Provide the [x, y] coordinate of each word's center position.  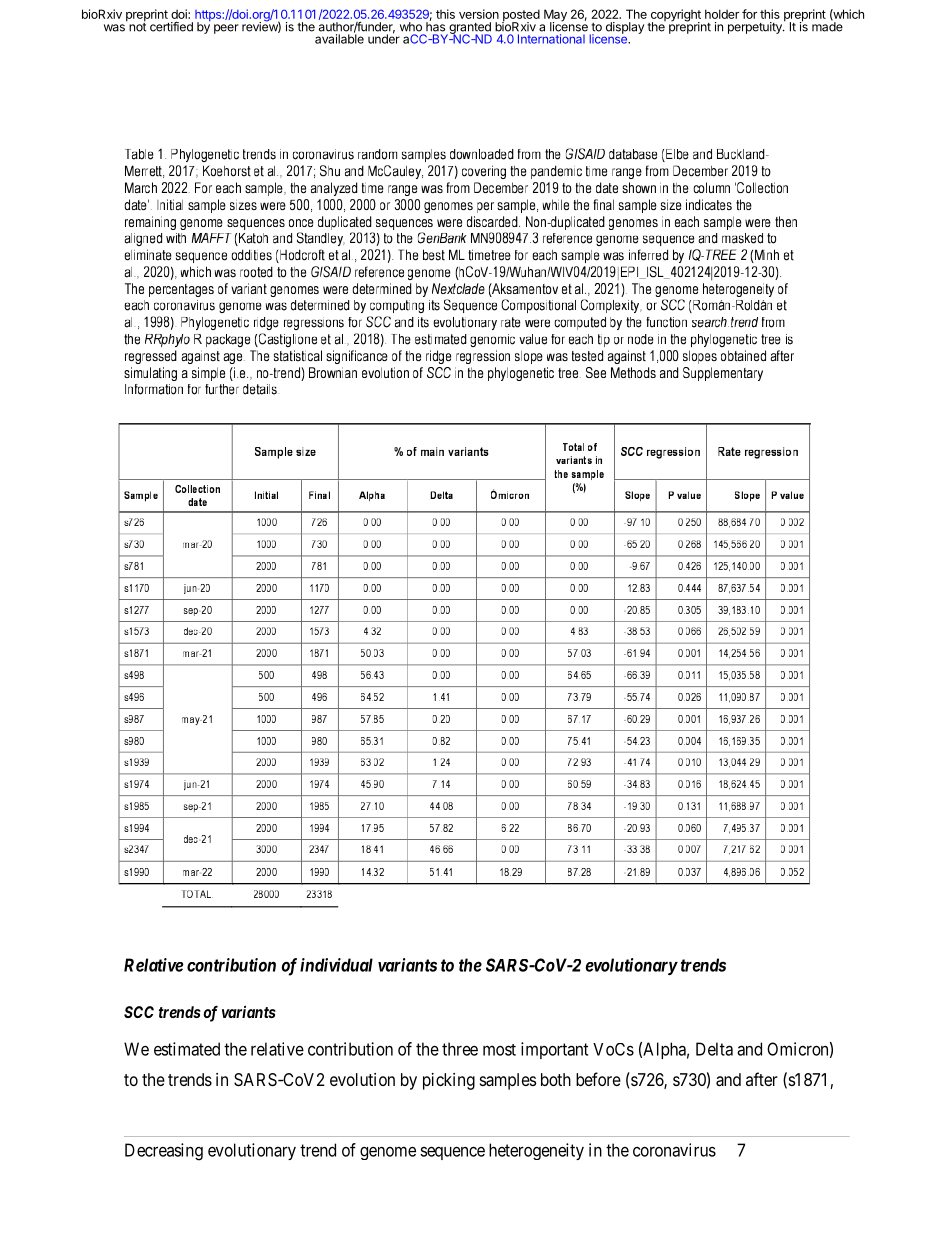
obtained [743, 355]
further [222, 389]
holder [722, 14]
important [554, 1050]
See [596, 372]
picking [449, 1081]
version [479, 14]
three [460, 1049]
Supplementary [723, 374]
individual [336, 965]
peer [226, 29]
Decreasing [164, 1152]
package [228, 340]
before [598, 1079]
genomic [492, 340]
